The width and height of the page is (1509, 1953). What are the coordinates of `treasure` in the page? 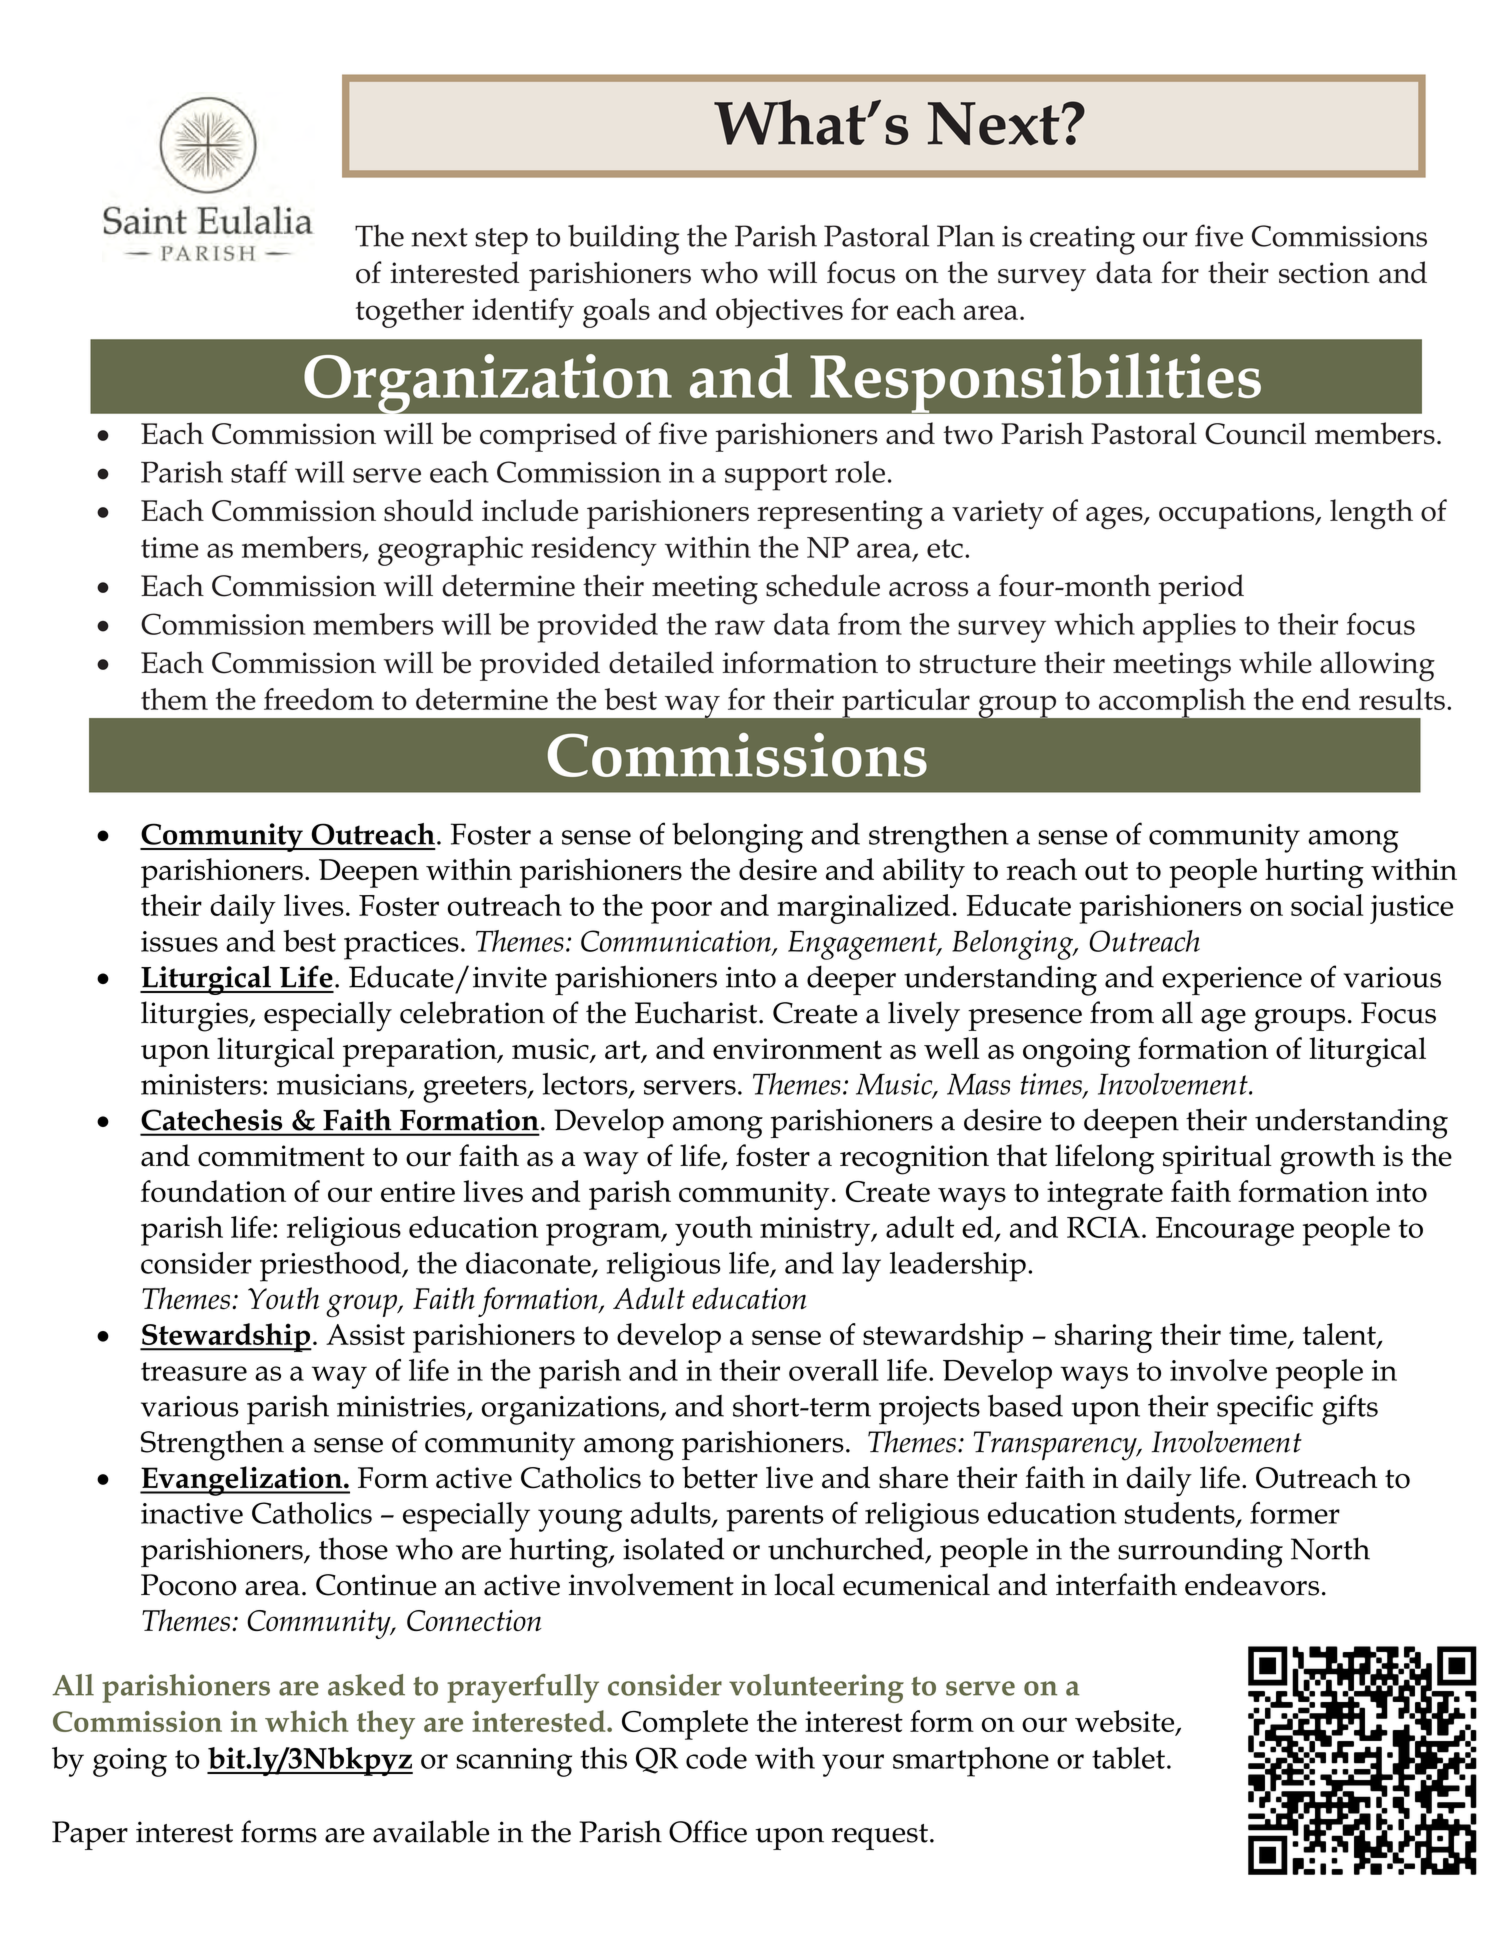 It's located at (194, 1371).
